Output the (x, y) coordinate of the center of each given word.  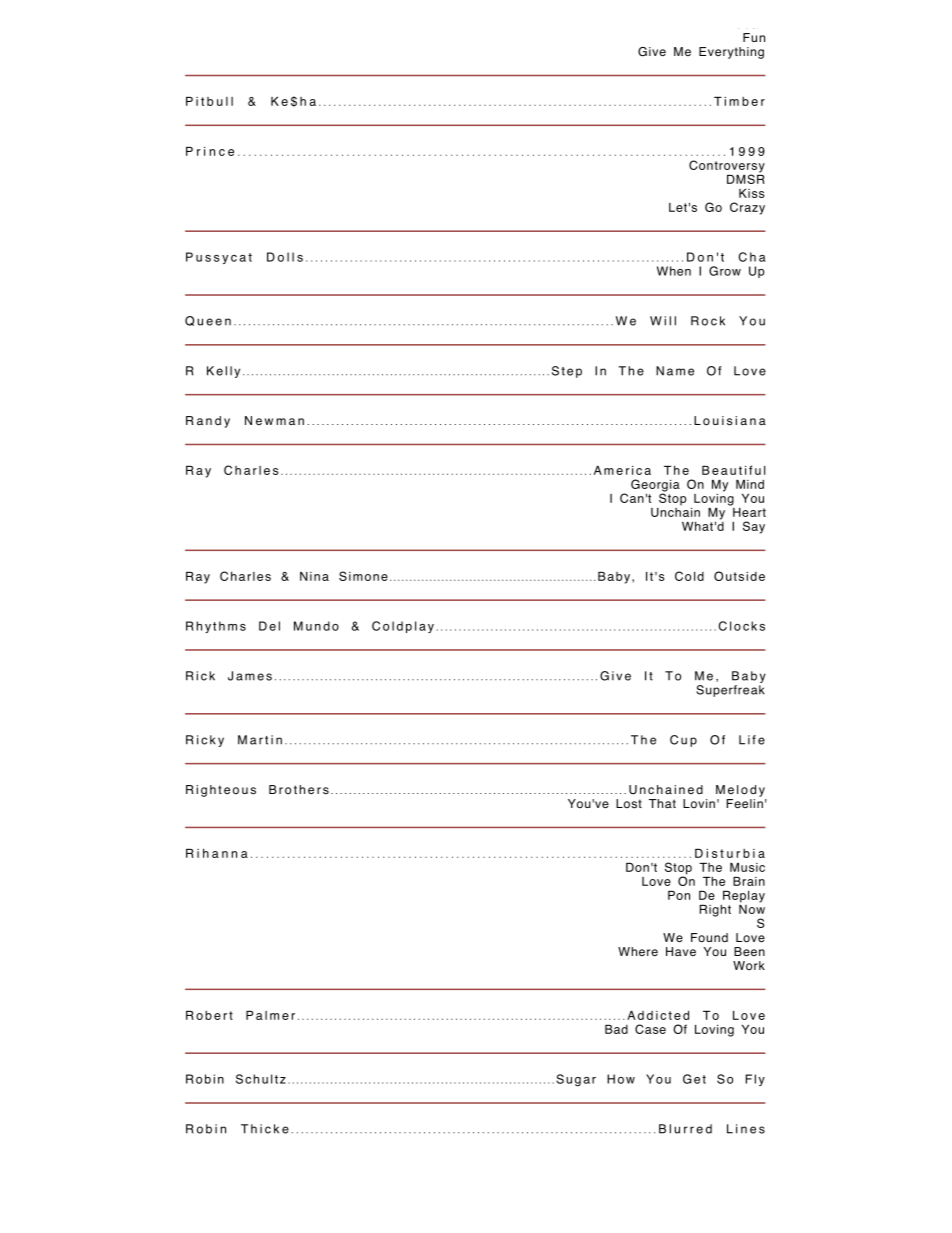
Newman (274, 420)
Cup (683, 741)
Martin (260, 740)
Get (694, 1079)
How (621, 1079)
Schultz (261, 1079)
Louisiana (730, 421)
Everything (731, 53)
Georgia (655, 486)
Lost (629, 804)
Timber (739, 101)
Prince (210, 151)
